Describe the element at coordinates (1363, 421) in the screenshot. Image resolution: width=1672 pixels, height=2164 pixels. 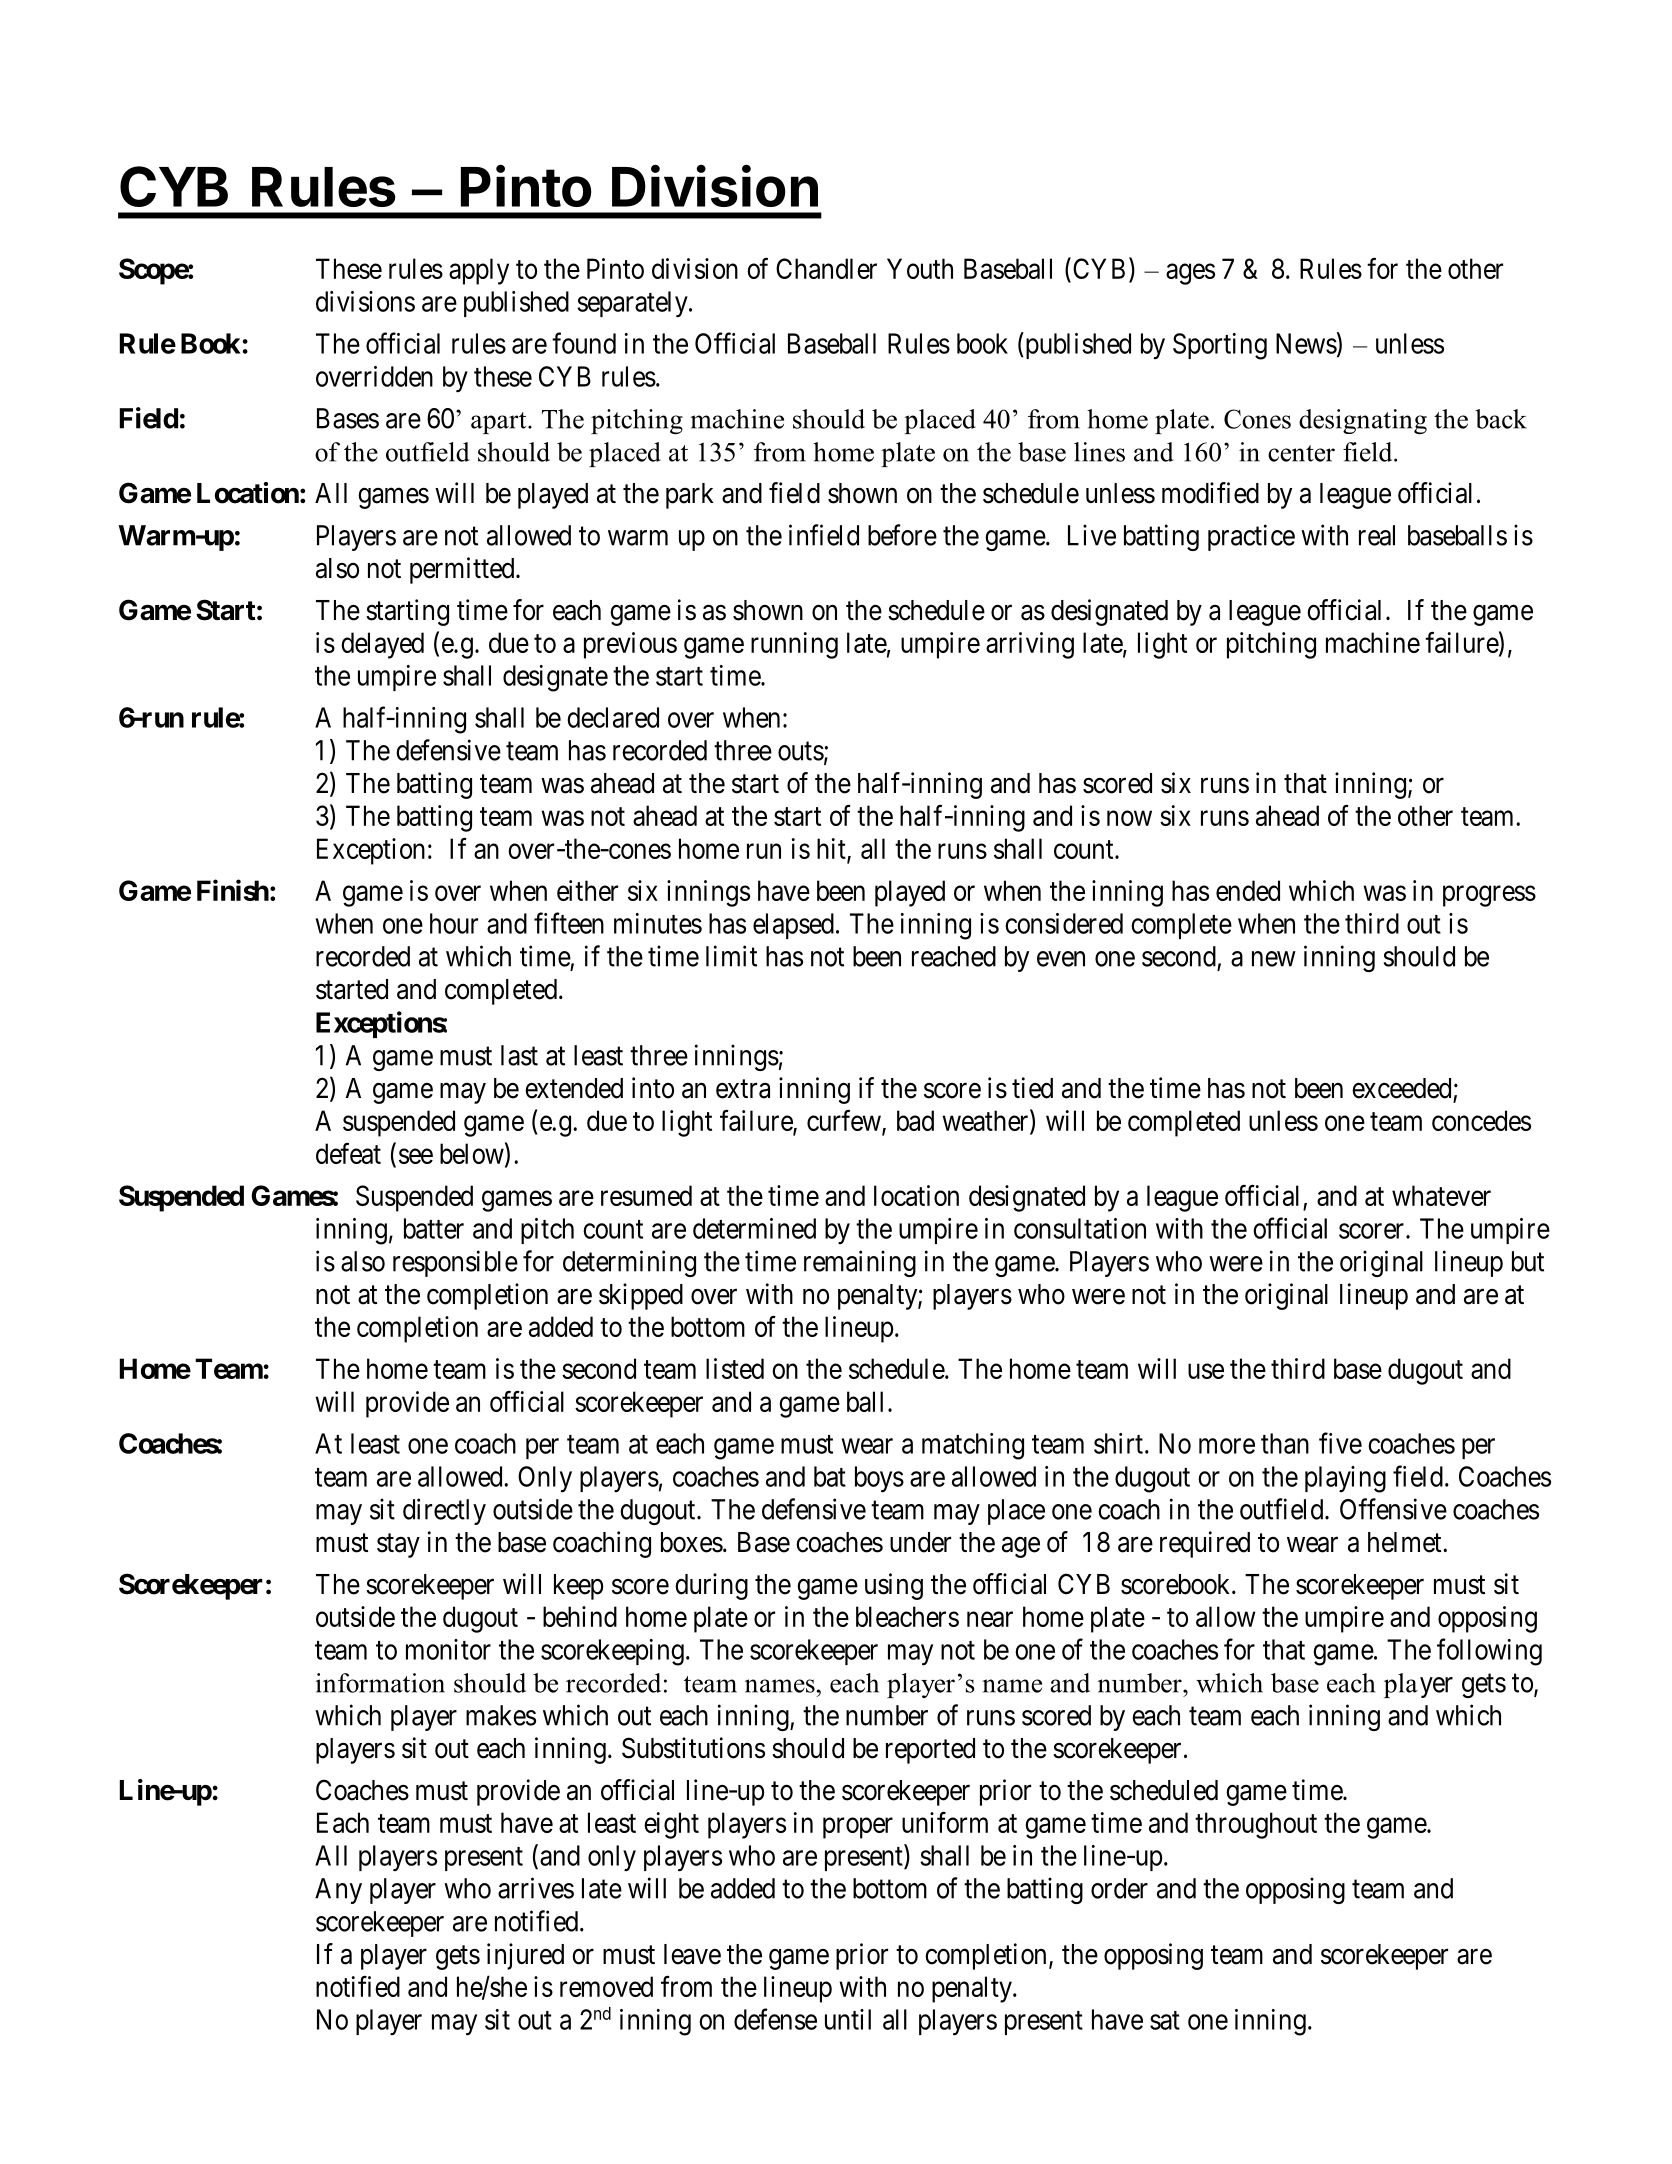
I see `designating` at that location.
